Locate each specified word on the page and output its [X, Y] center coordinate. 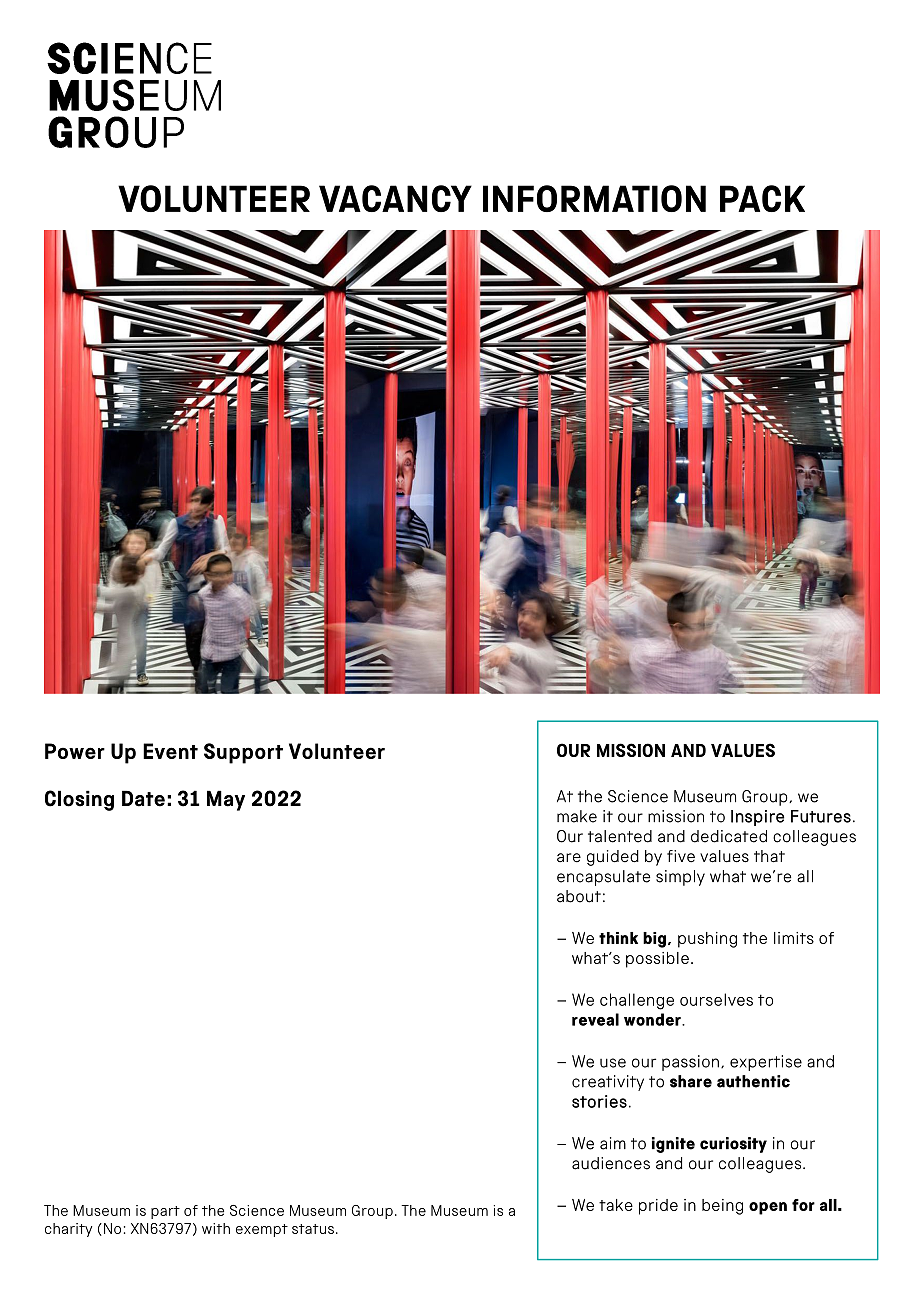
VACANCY [395, 198]
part [165, 1212]
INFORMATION [594, 198]
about [579, 896]
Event [170, 751]
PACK [762, 198]
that [769, 856]
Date [143, 798]
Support [243, 753]
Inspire [757, 818]
